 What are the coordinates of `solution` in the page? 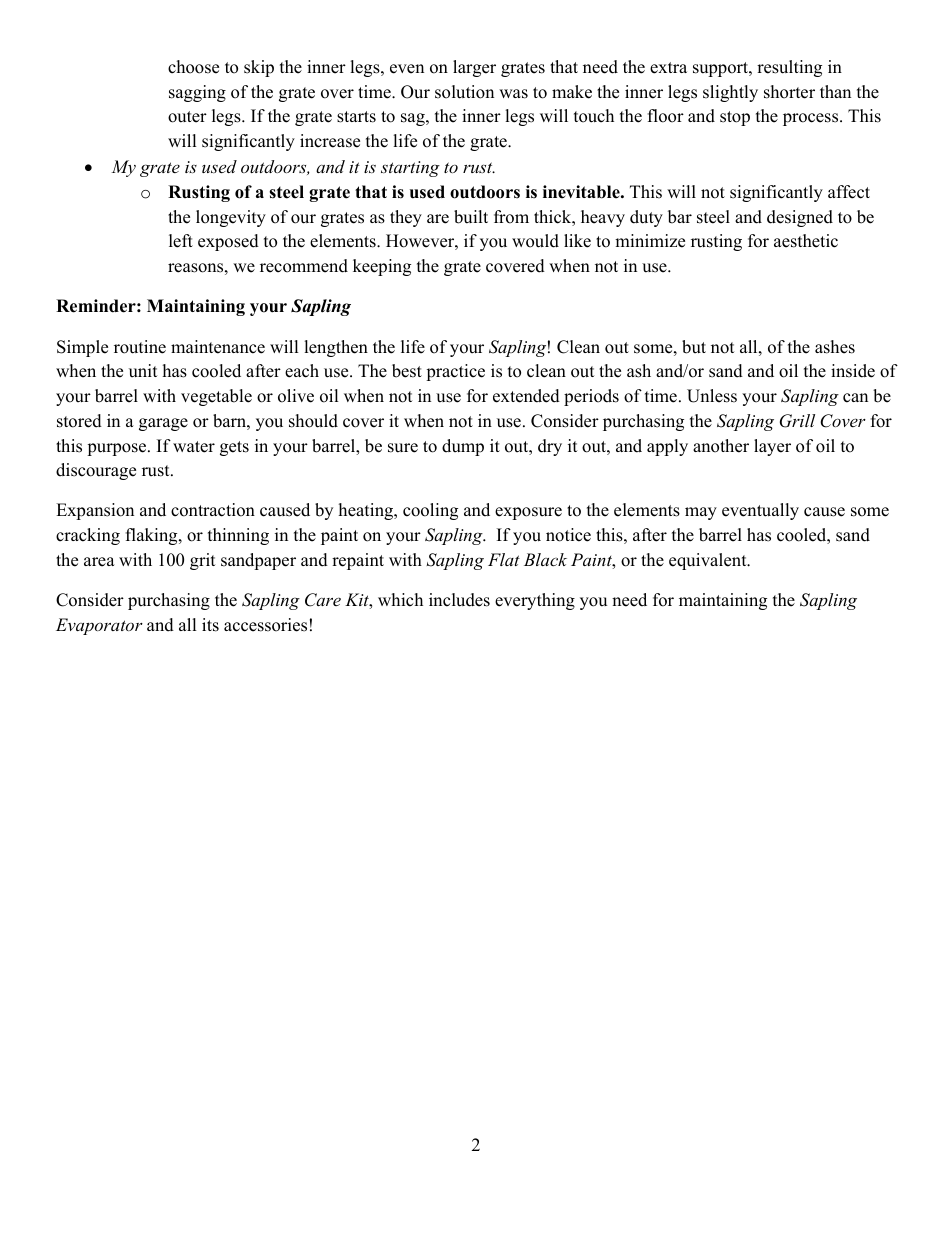 It's located at (464, 92).
